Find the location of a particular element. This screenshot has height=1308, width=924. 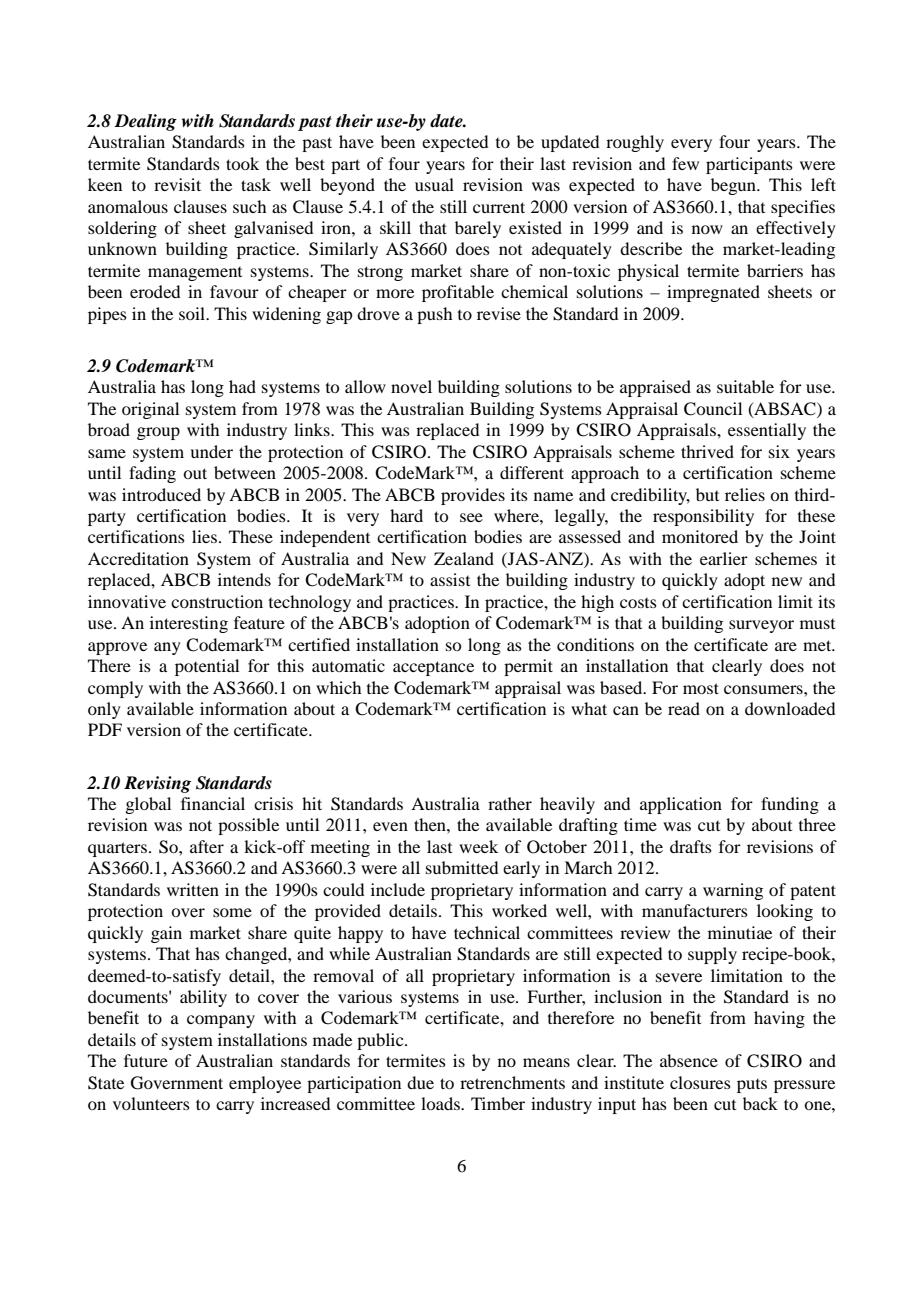

usual is located at coordinates (434, 184).
